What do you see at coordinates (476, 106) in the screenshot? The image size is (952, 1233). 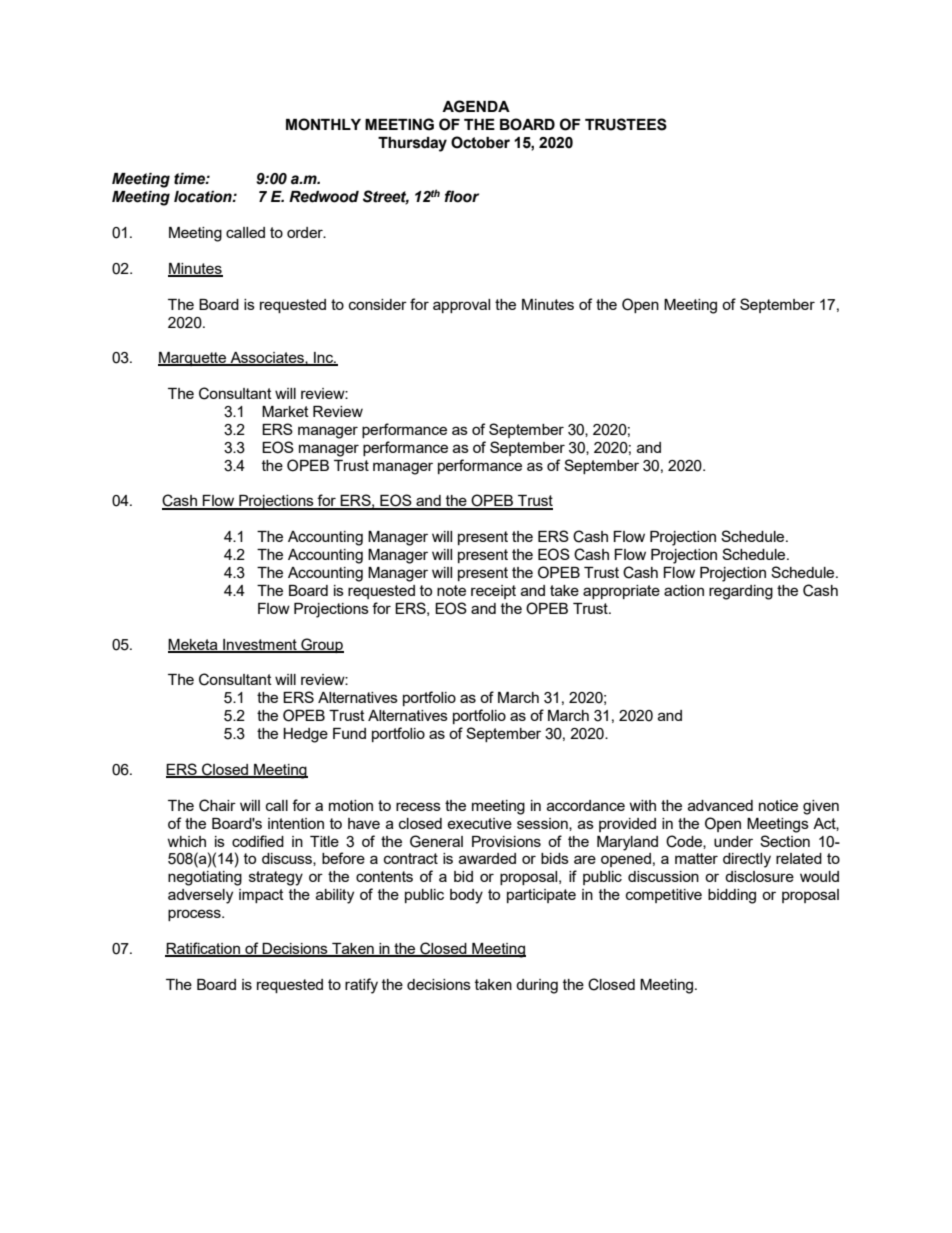 I see `AGENDA` at bounding box center [476, 106].
